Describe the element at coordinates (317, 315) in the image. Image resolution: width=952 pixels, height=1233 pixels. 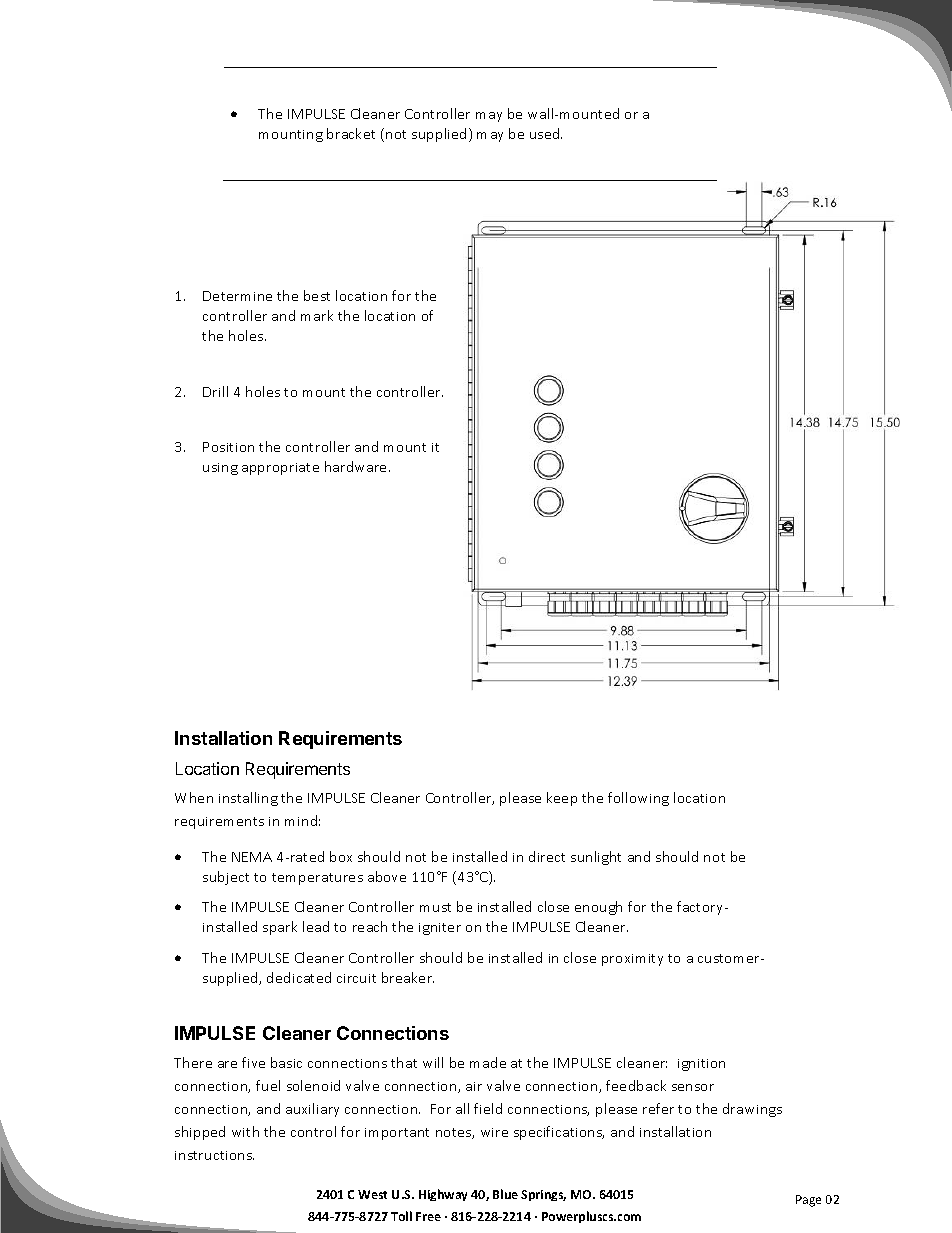
I see `mark` at that location.
